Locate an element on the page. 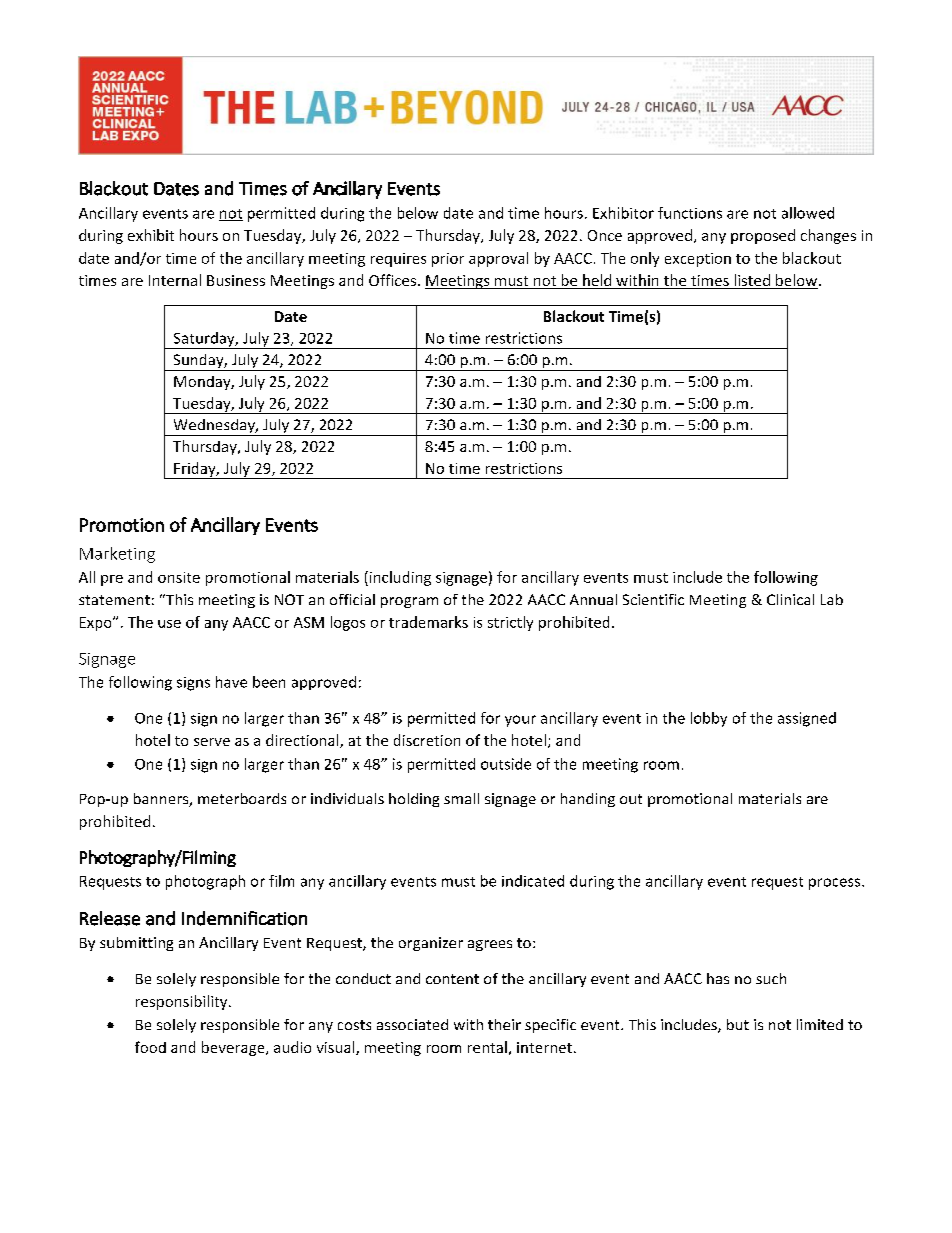 Image resolution: width=952 pixels, height=1233 pixels. proposed is located at coordinates (763, 236).
